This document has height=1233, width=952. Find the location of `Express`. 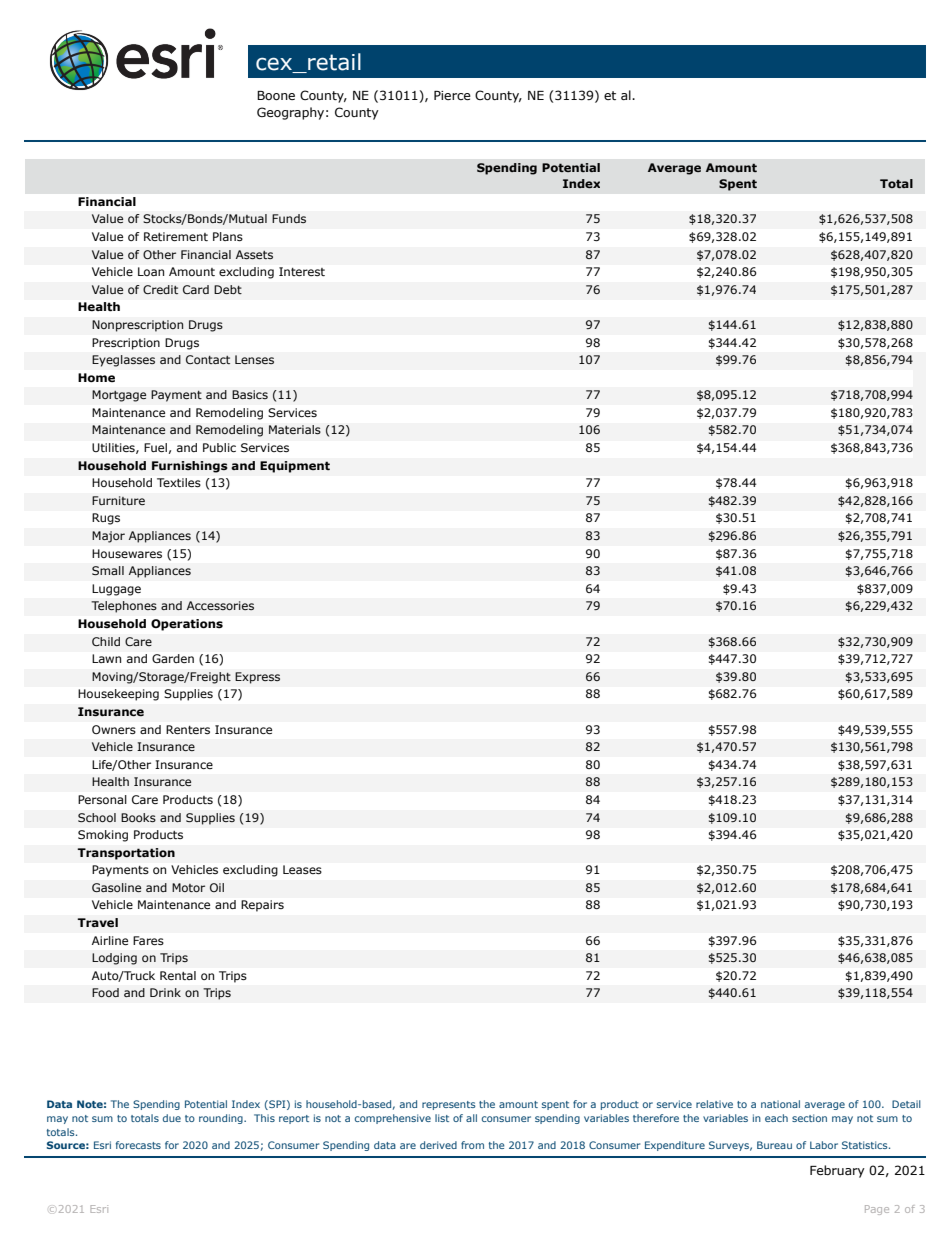

Express is located at coordinates (257, 678).
